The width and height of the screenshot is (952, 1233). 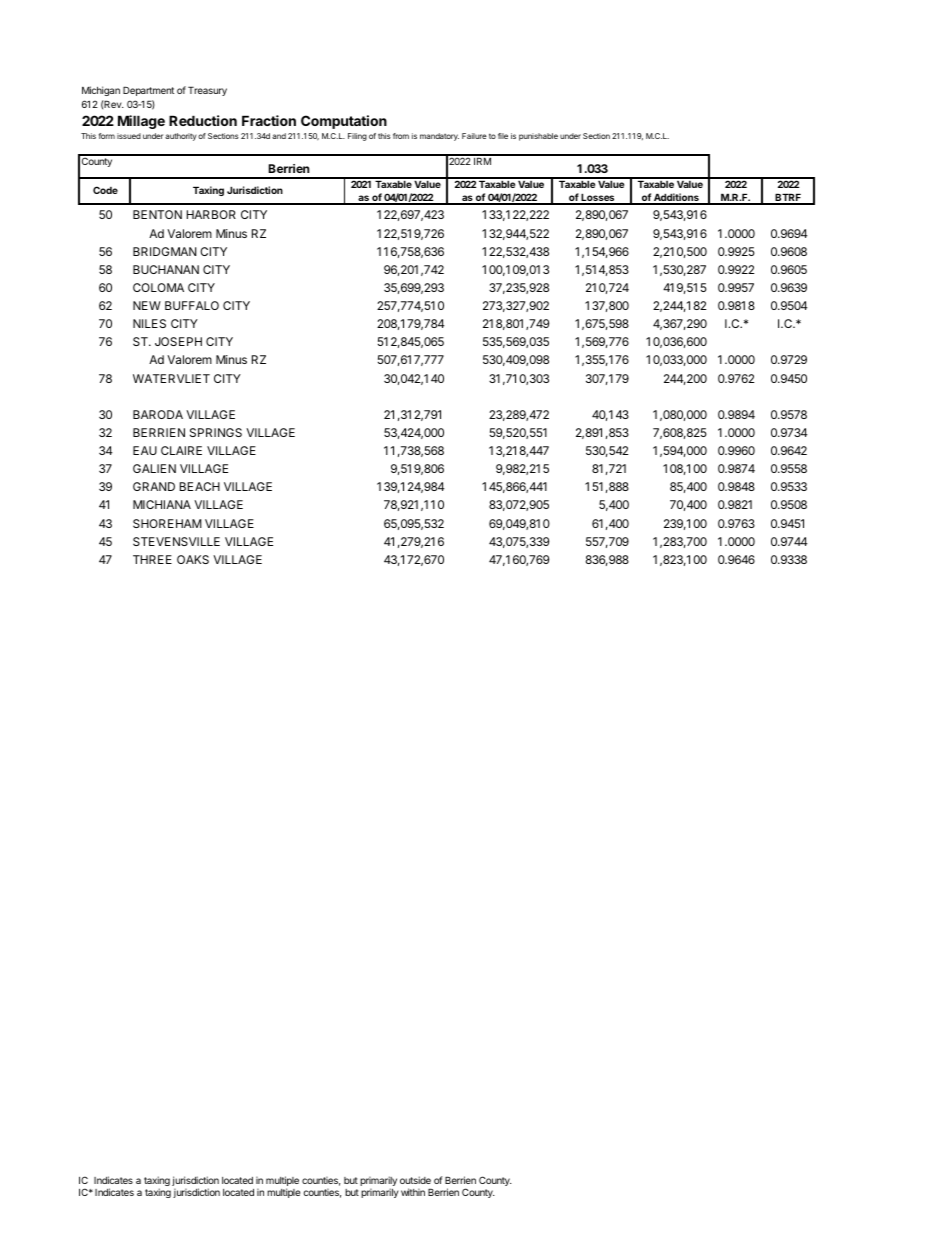 I want to click on outside, so click(x=415, y=1180).
